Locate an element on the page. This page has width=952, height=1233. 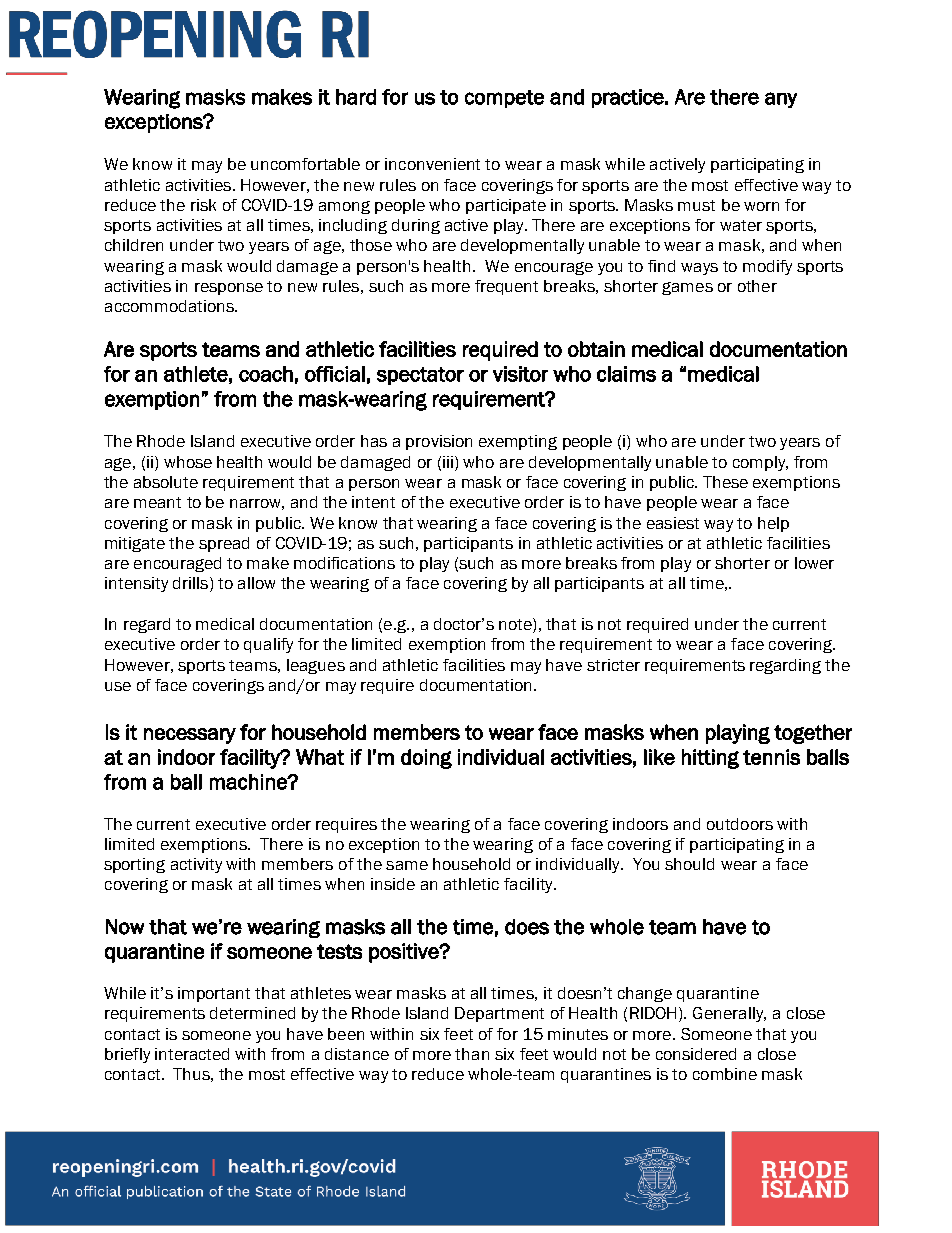
drills is located at coordinates (192, 584).
